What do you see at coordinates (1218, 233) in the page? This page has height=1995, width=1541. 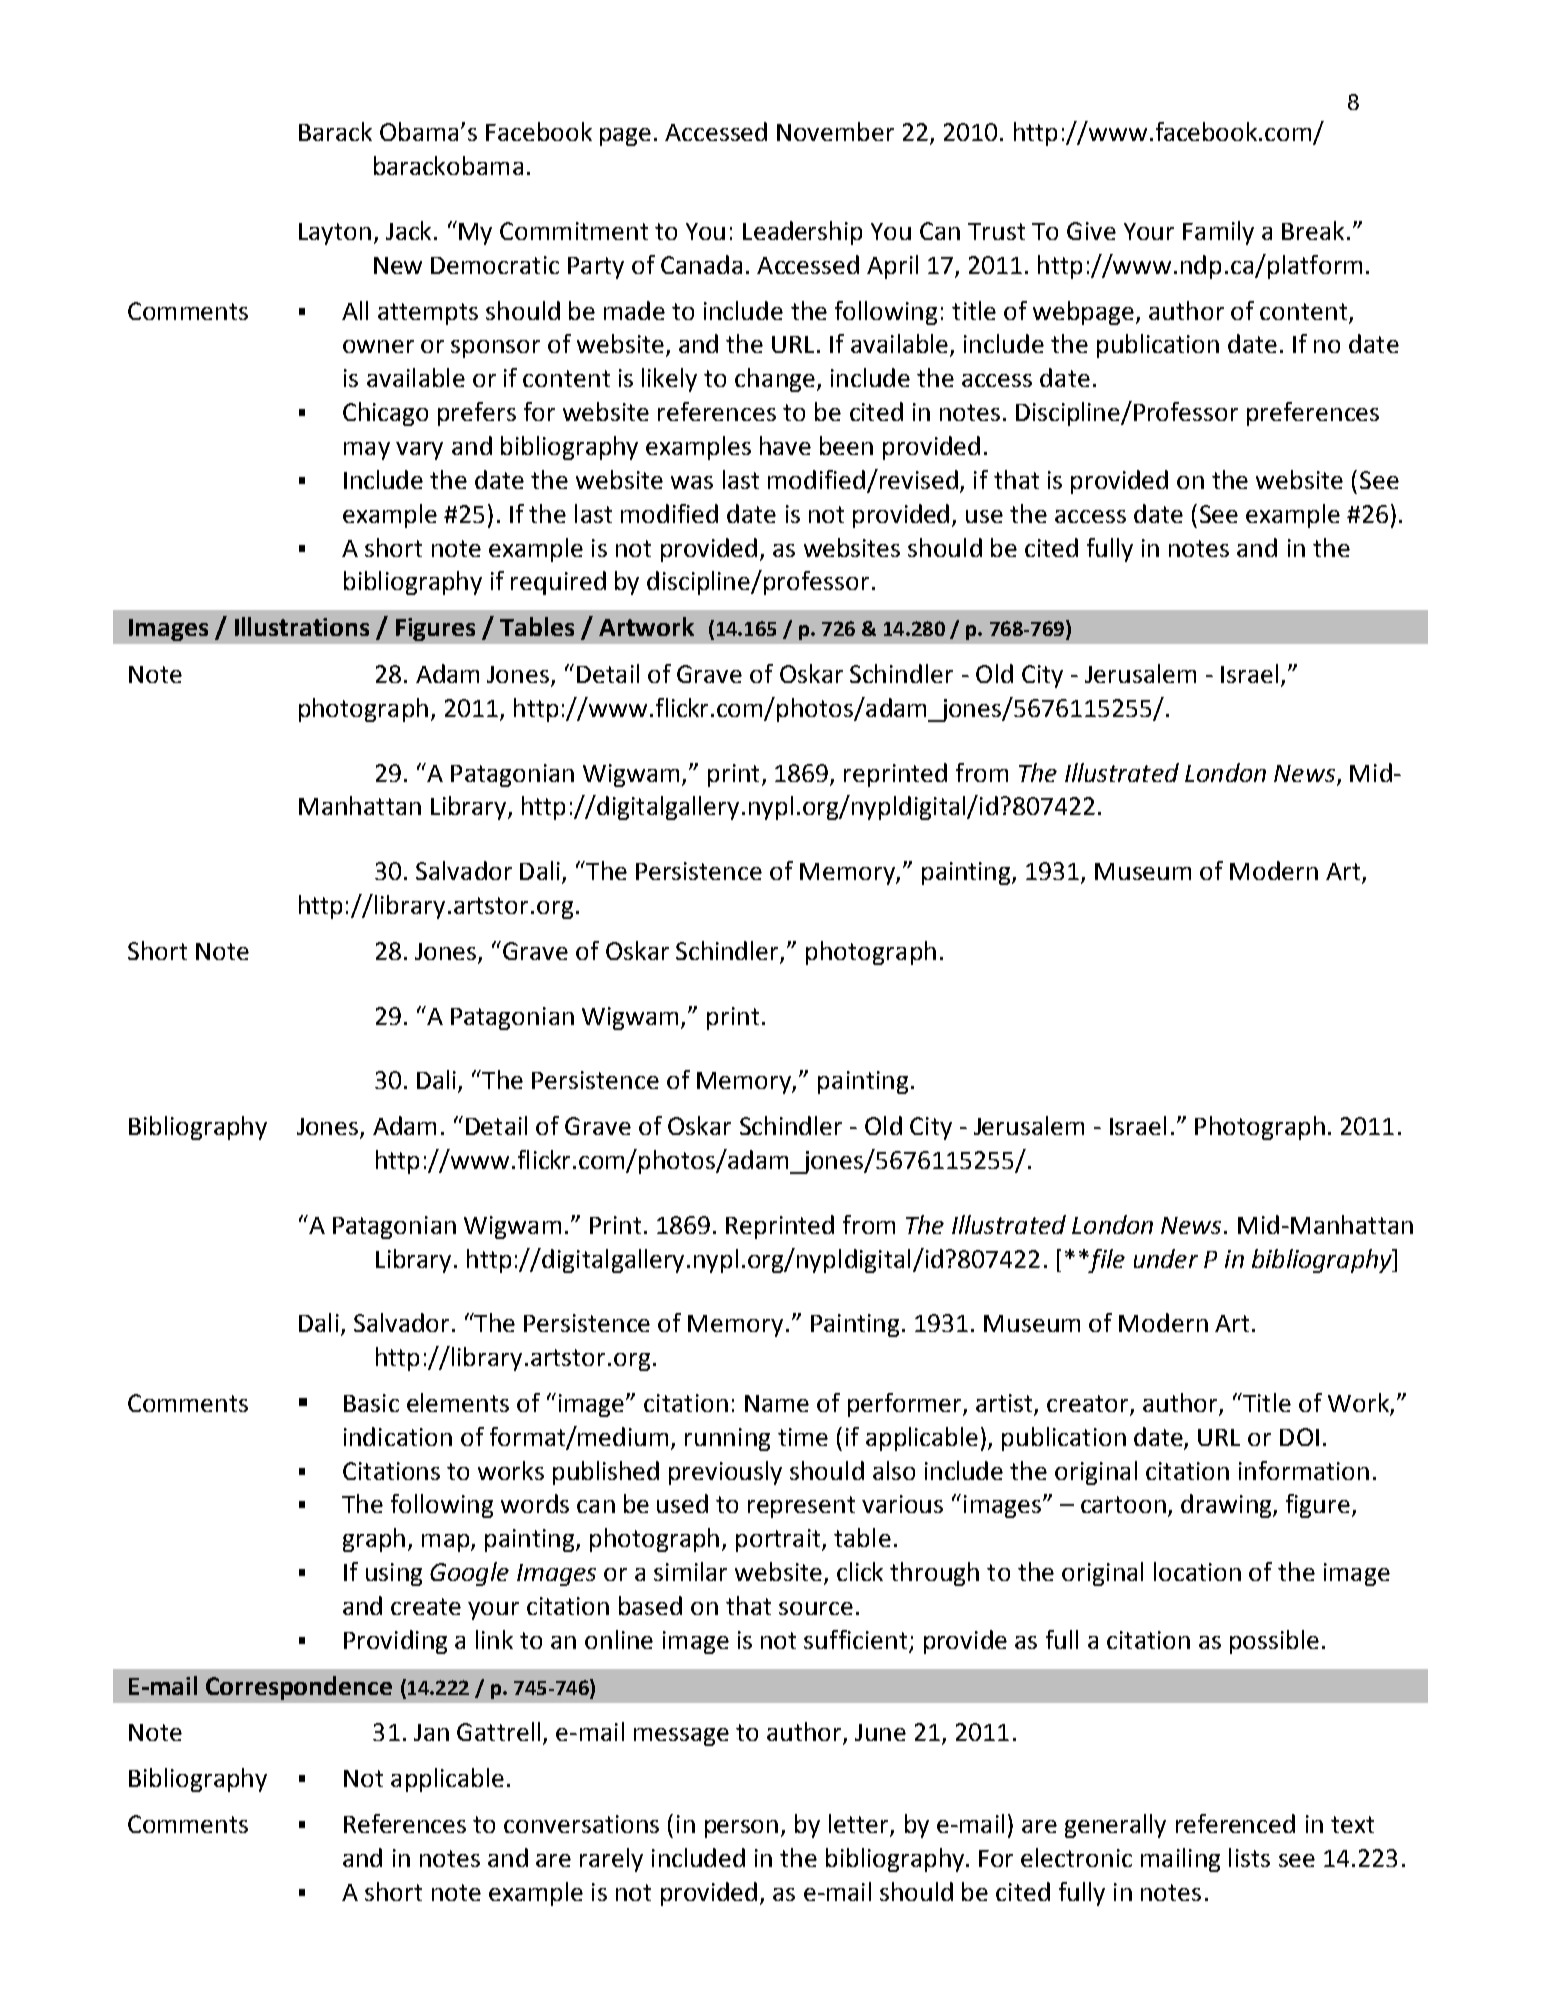 I see `Family` at bounding box center [1218, 233].
